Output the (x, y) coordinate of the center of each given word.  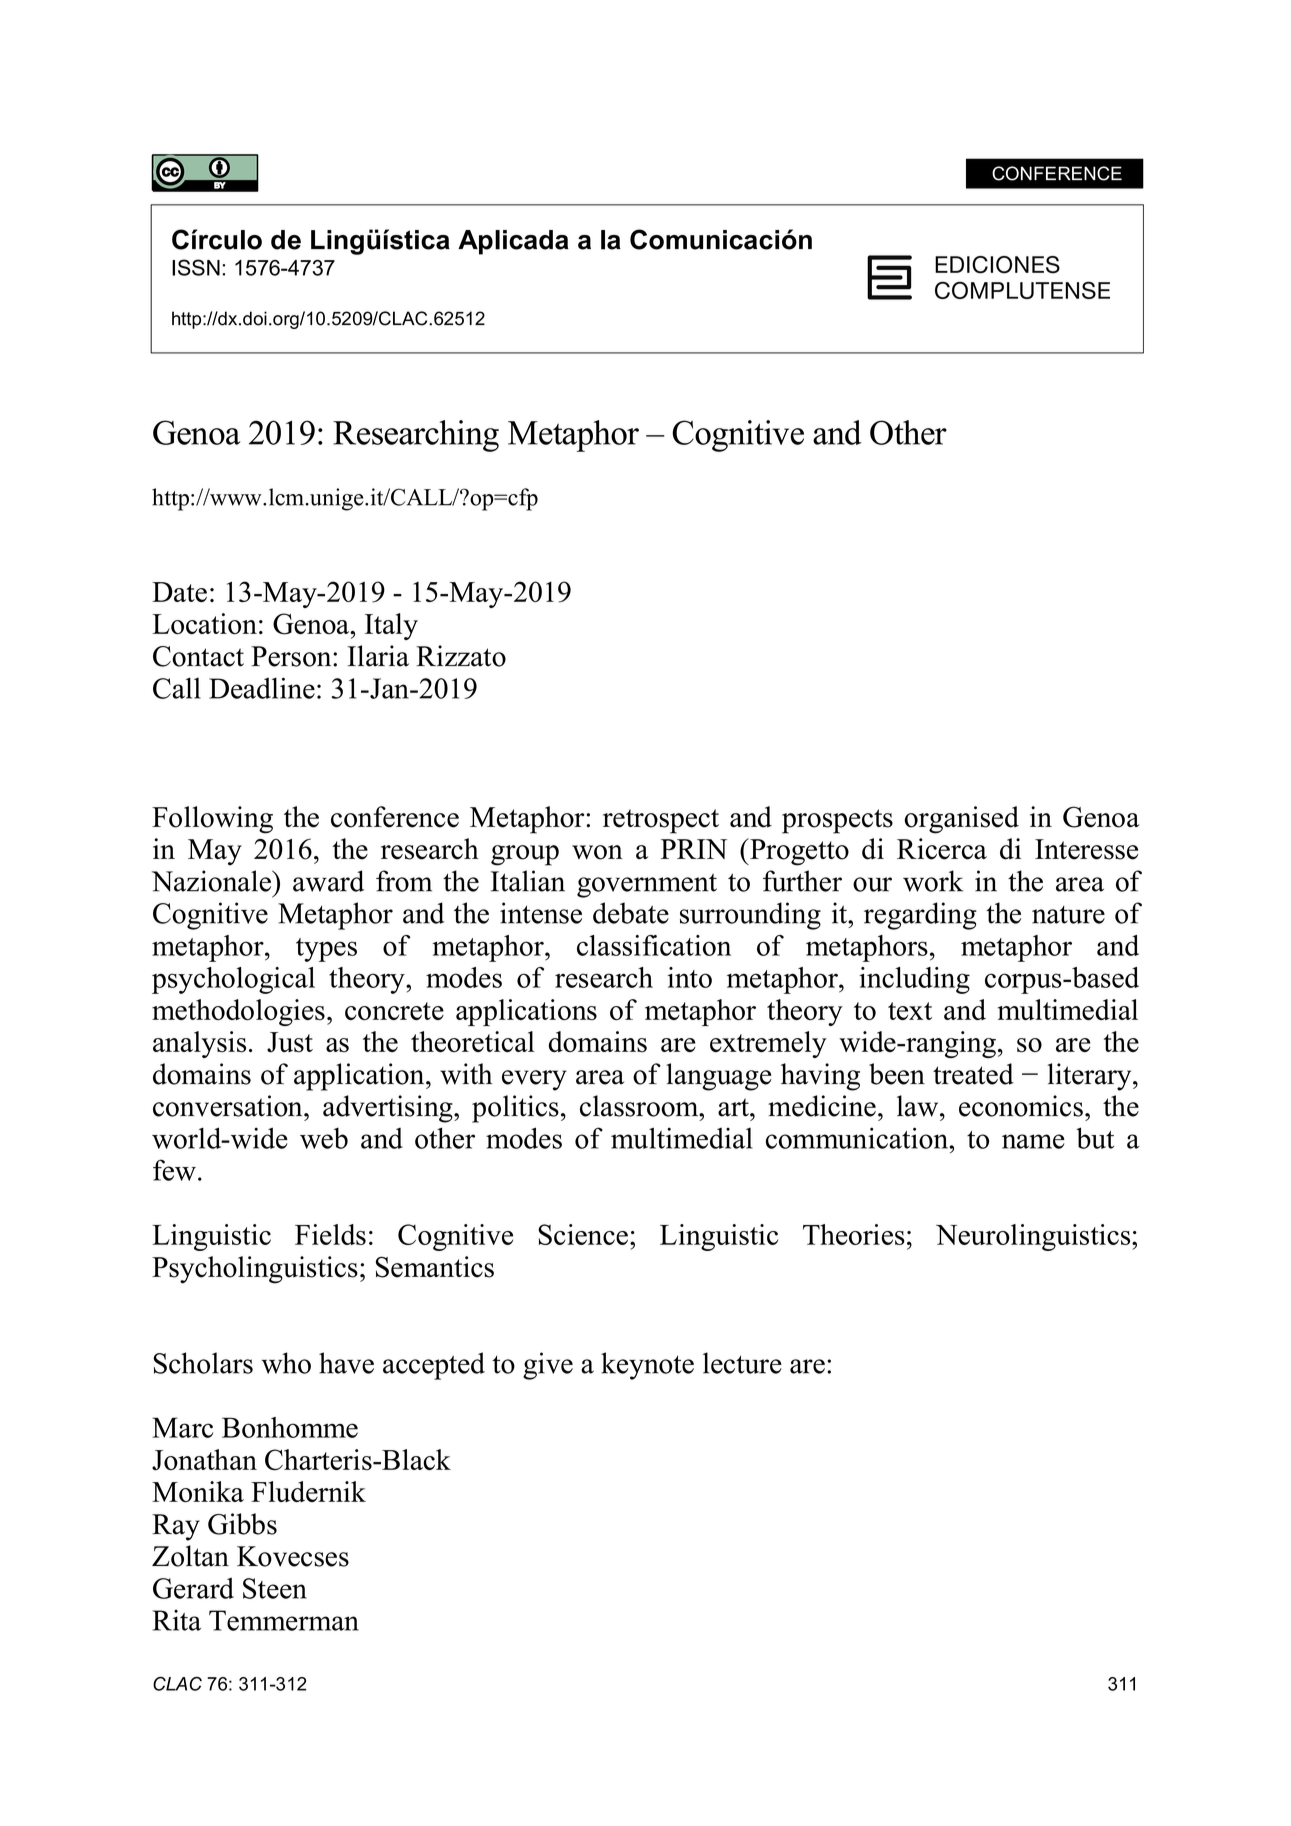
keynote (647, 1366)
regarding (920, 916)
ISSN (196, 267)
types (326, 950)
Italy (391, 626)
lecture (742, 1363)
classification (654, 945)
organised (961, 820)
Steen (275, 1588)
